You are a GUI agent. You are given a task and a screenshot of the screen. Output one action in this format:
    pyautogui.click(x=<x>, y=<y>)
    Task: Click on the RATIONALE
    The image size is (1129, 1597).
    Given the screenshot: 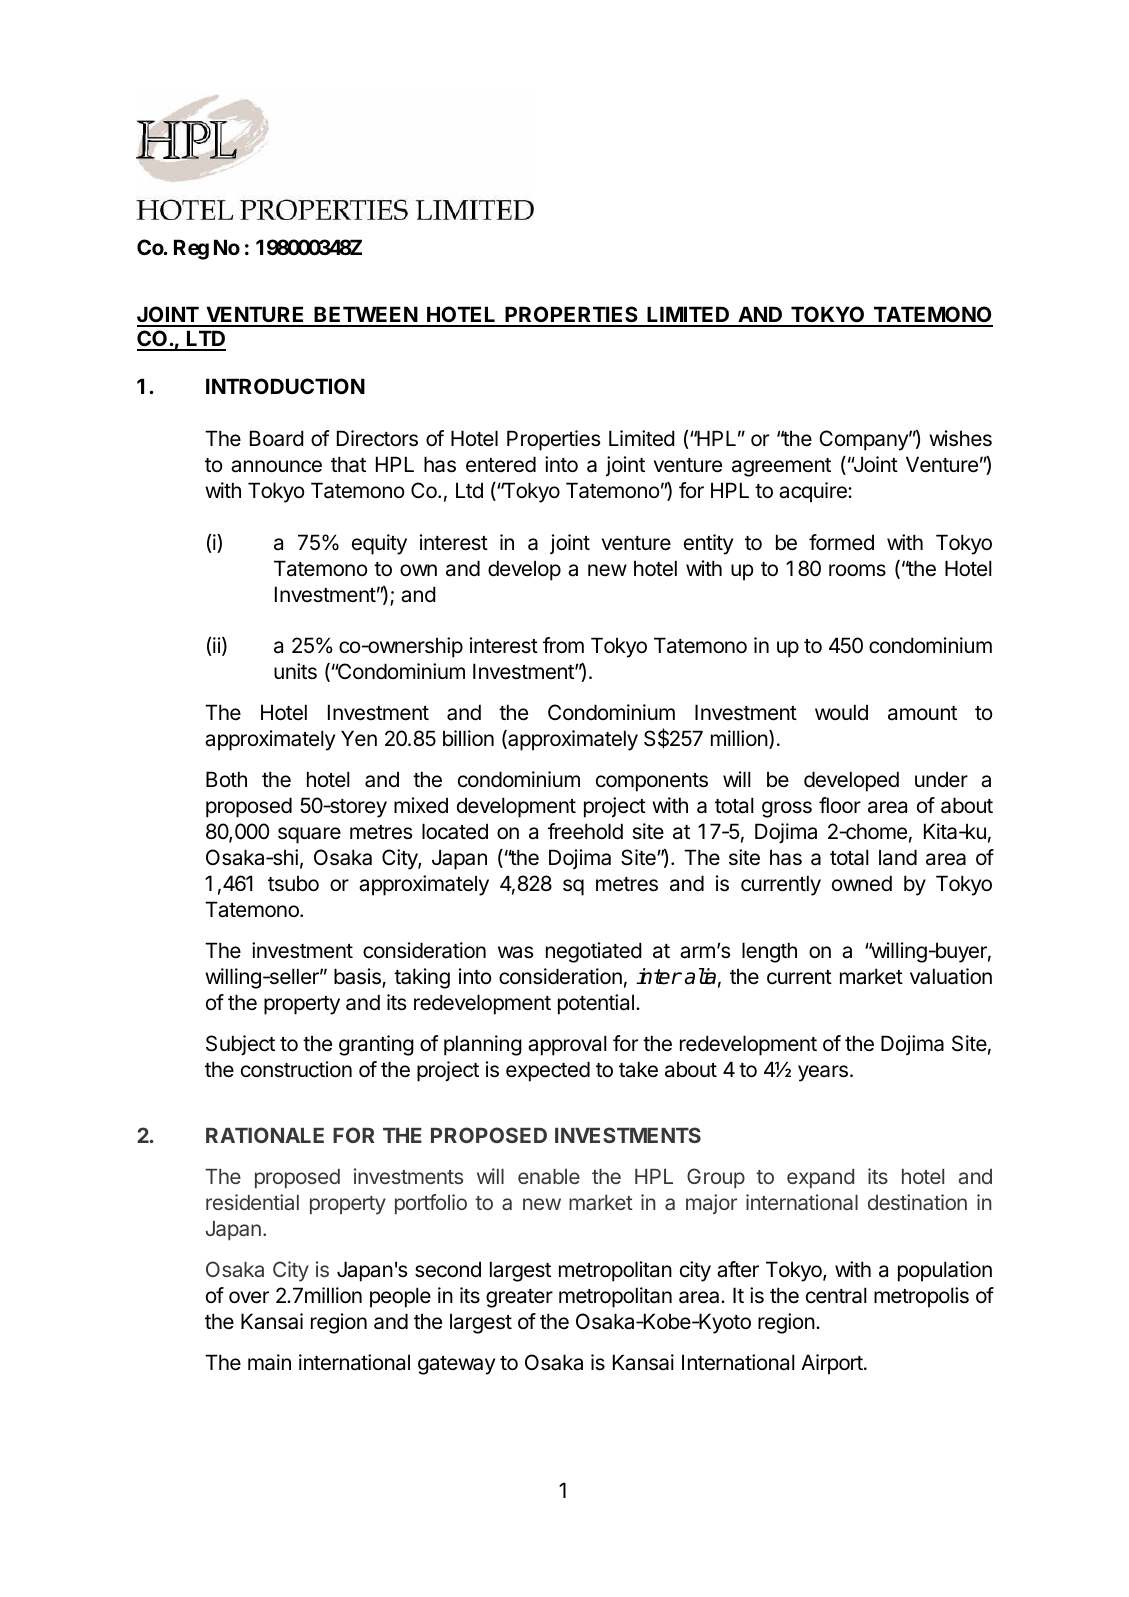 What is the action you would take?
    pyautogui.click(x=265, y=1135)
